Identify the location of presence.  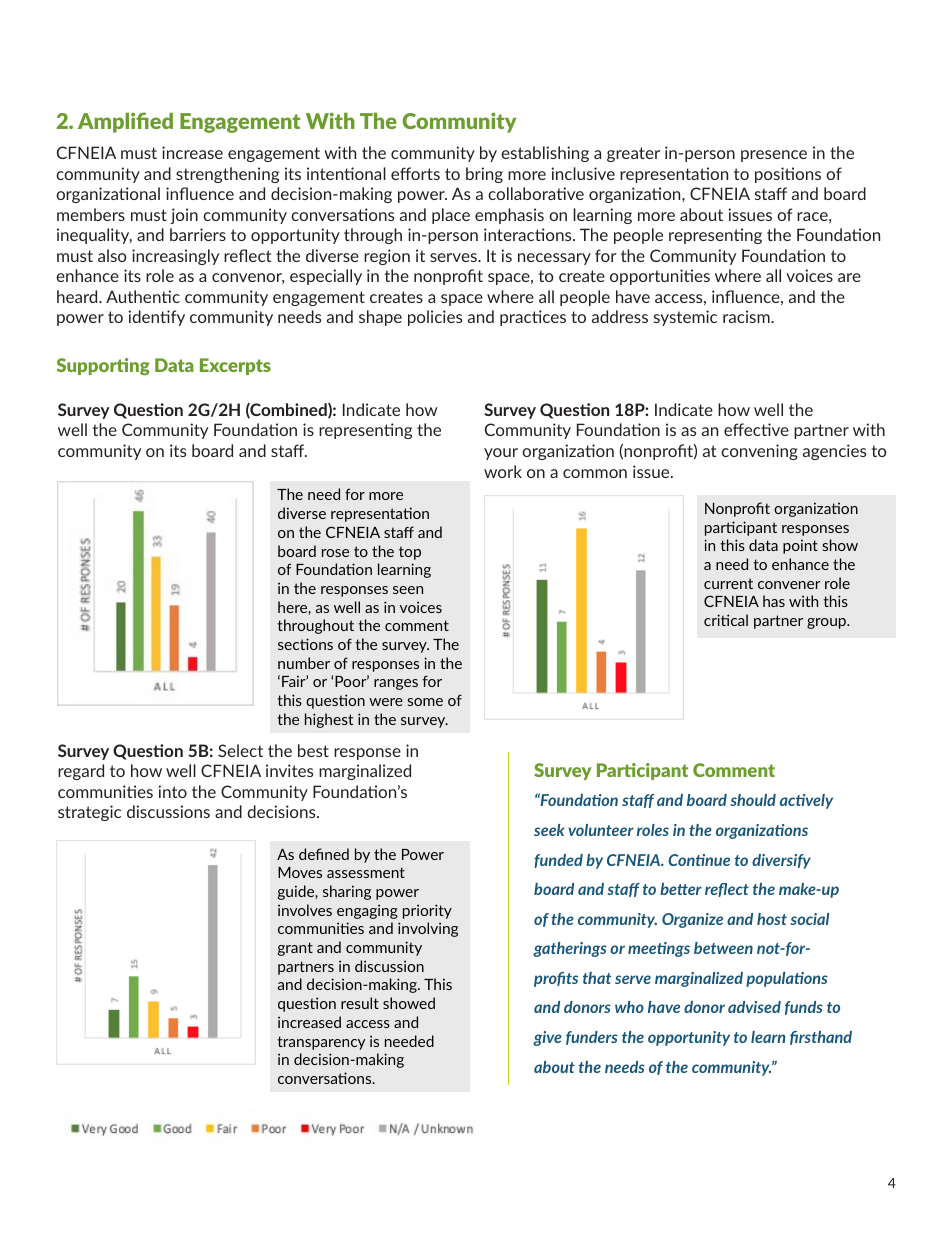
(774, 156).
